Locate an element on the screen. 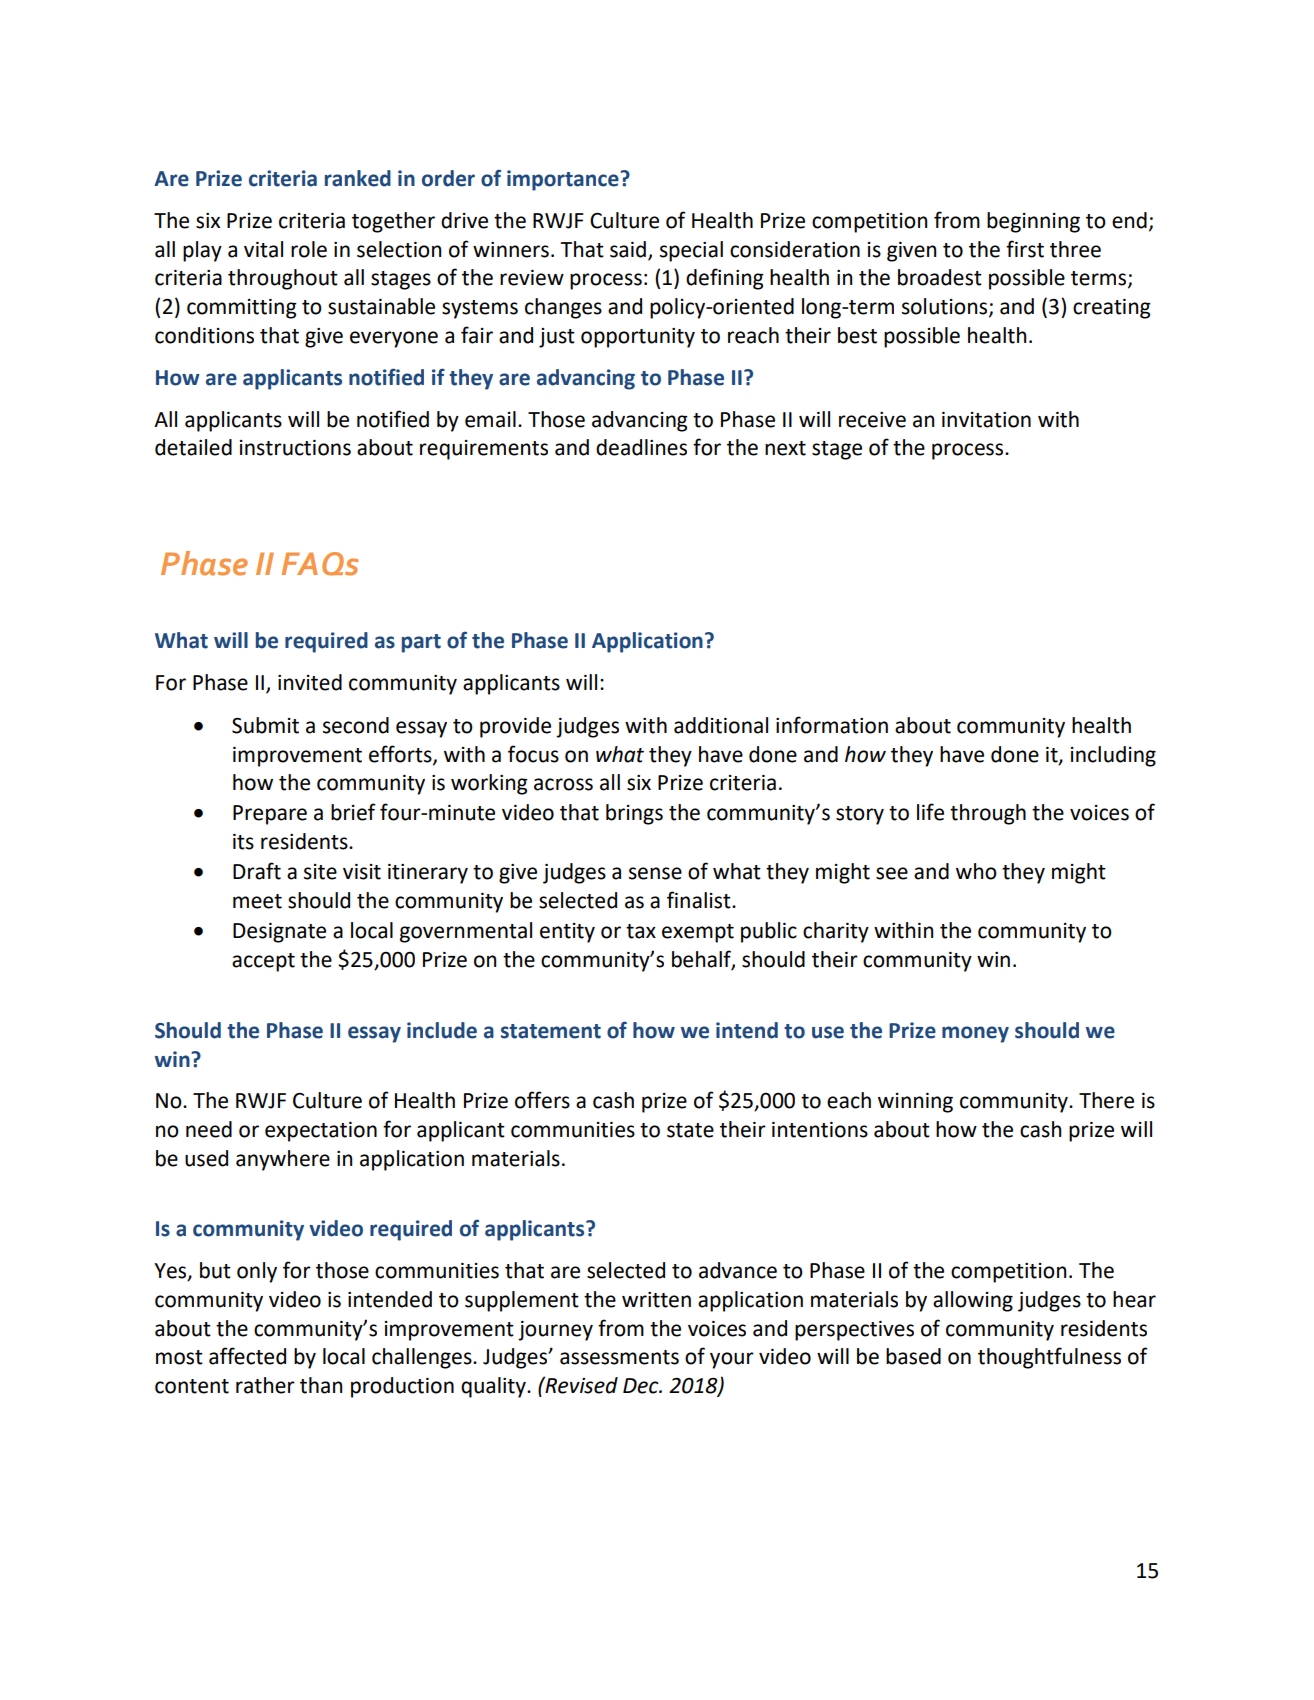  affected is located at coordinates (247, 1356).
